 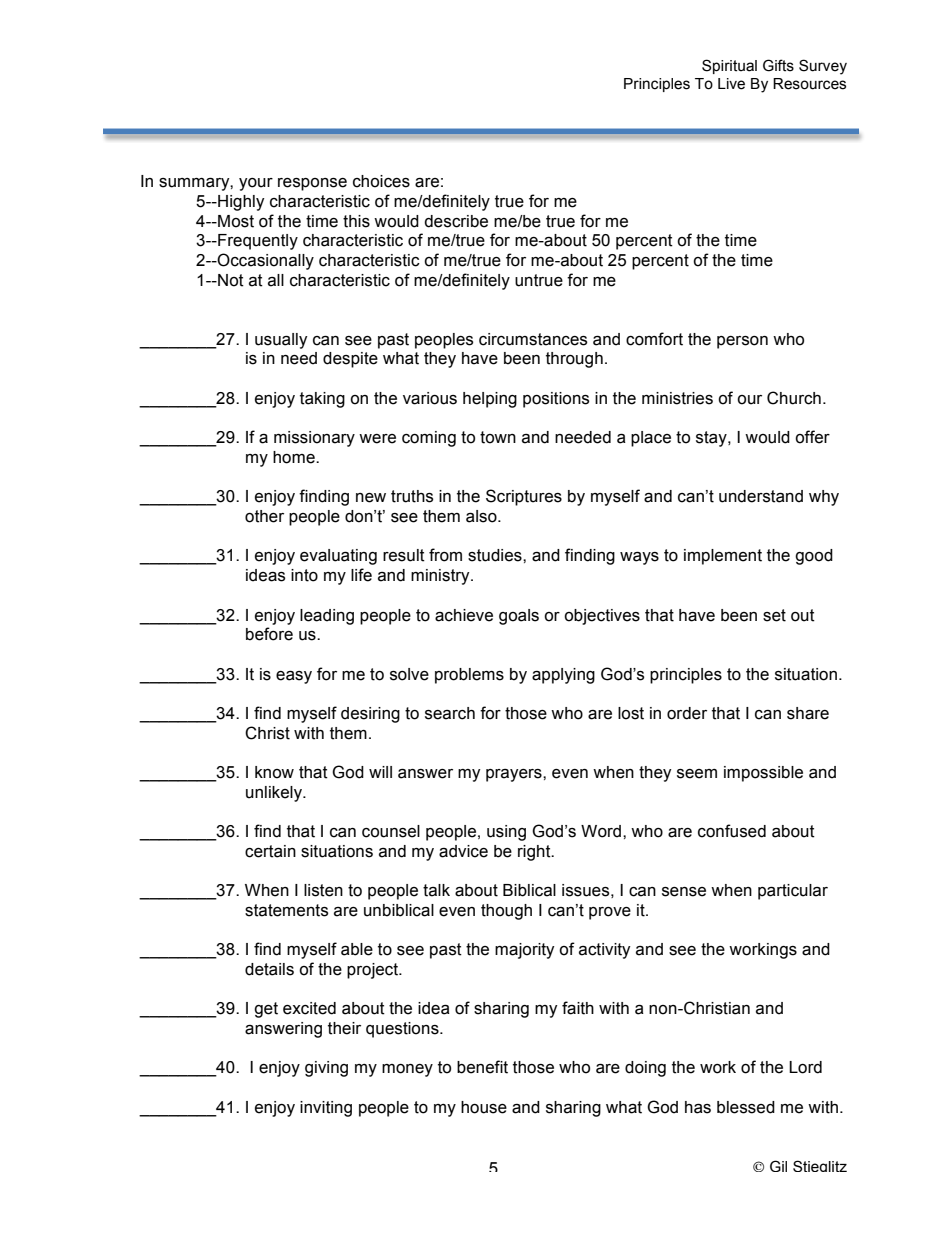 I want to click on describe, so click(x=456, y=221).
